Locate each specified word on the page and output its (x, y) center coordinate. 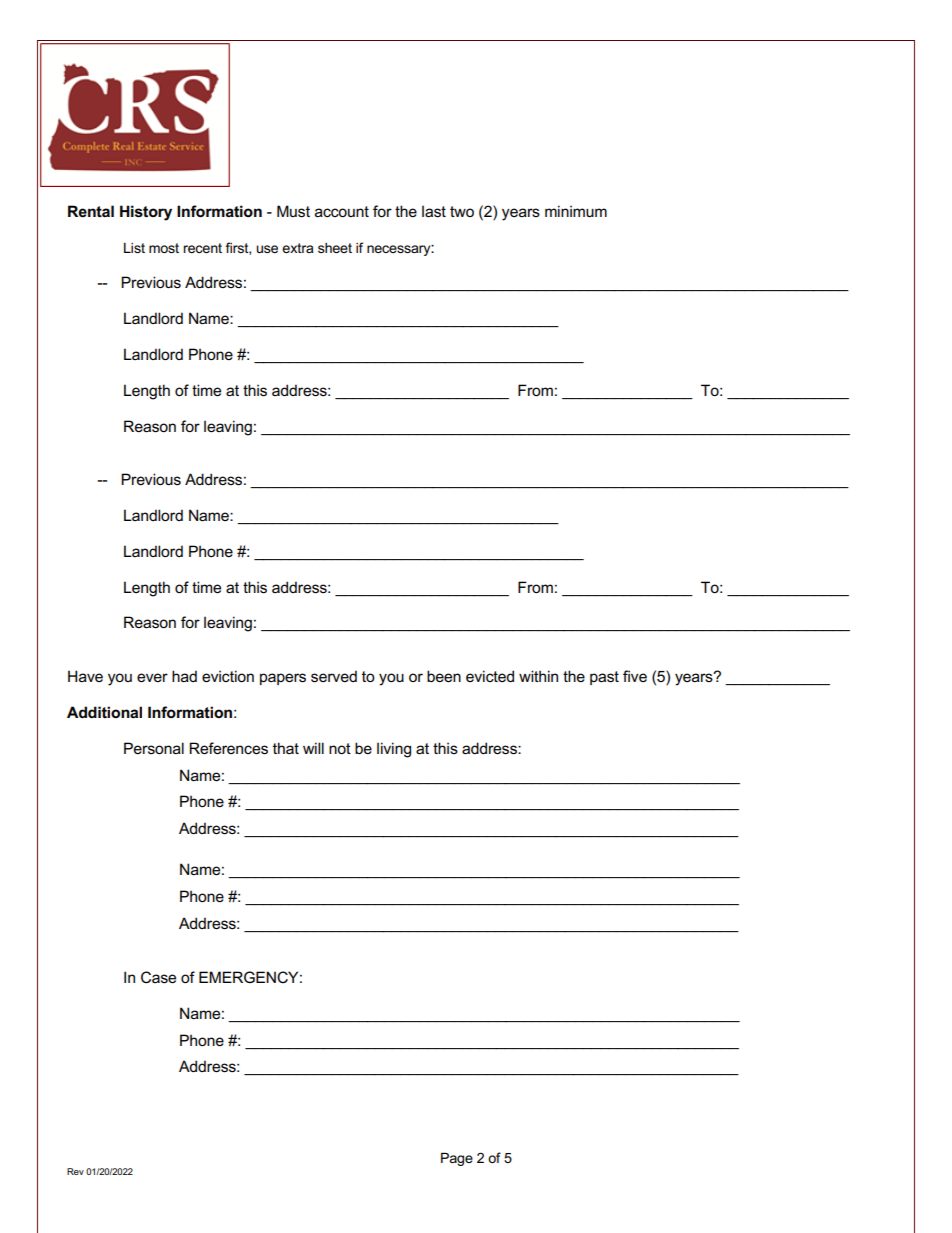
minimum (576, 211)
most (164, 248)
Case (158, 977)
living (394, 750)
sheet (335, 248)
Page (457, 1159)
